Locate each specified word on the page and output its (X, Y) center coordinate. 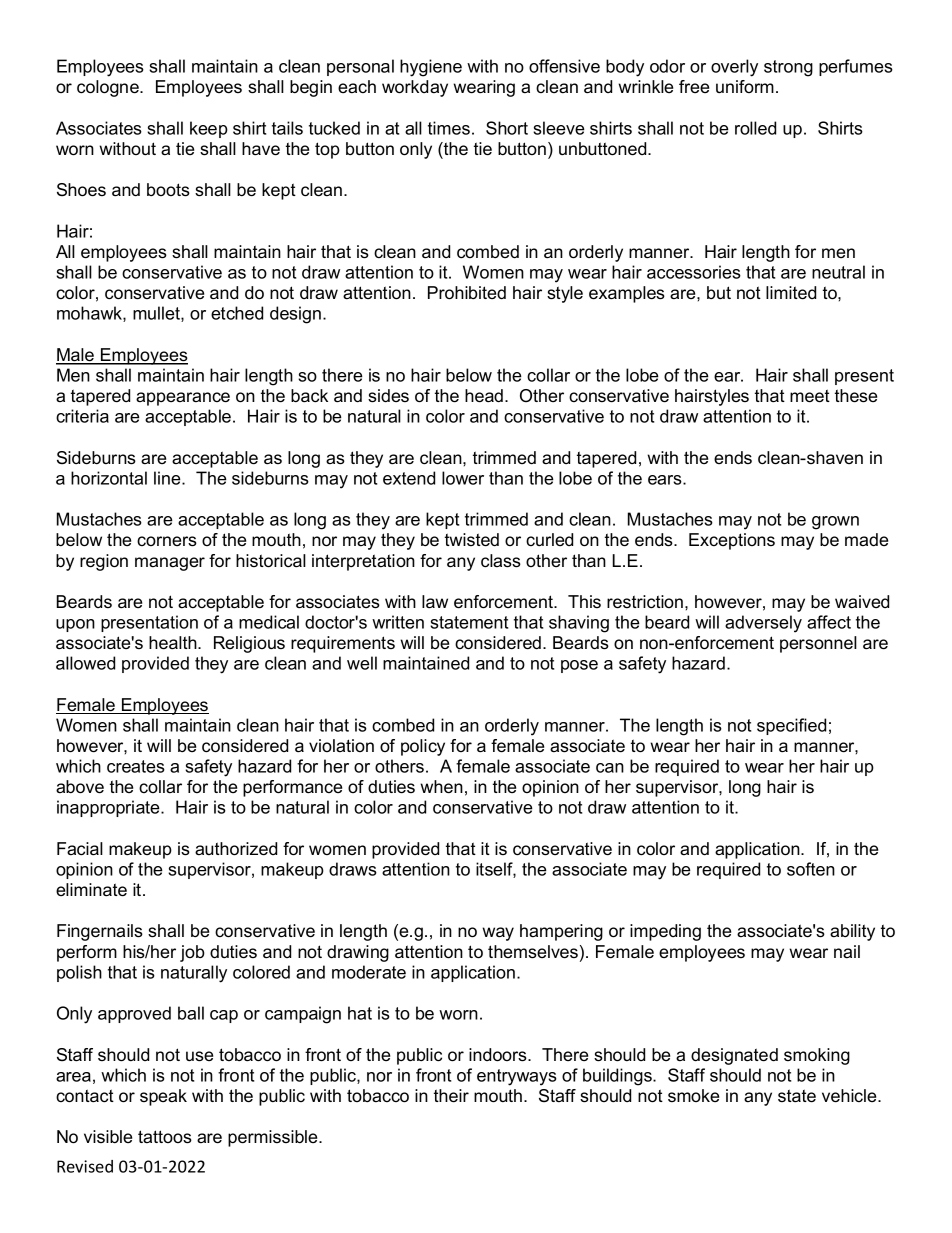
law (435, 601)
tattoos (165, 1137)
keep (209, 129)
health (174, 643)
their (451, 1096)
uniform (745, 86)
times (449, 128)
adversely (763, 624)
